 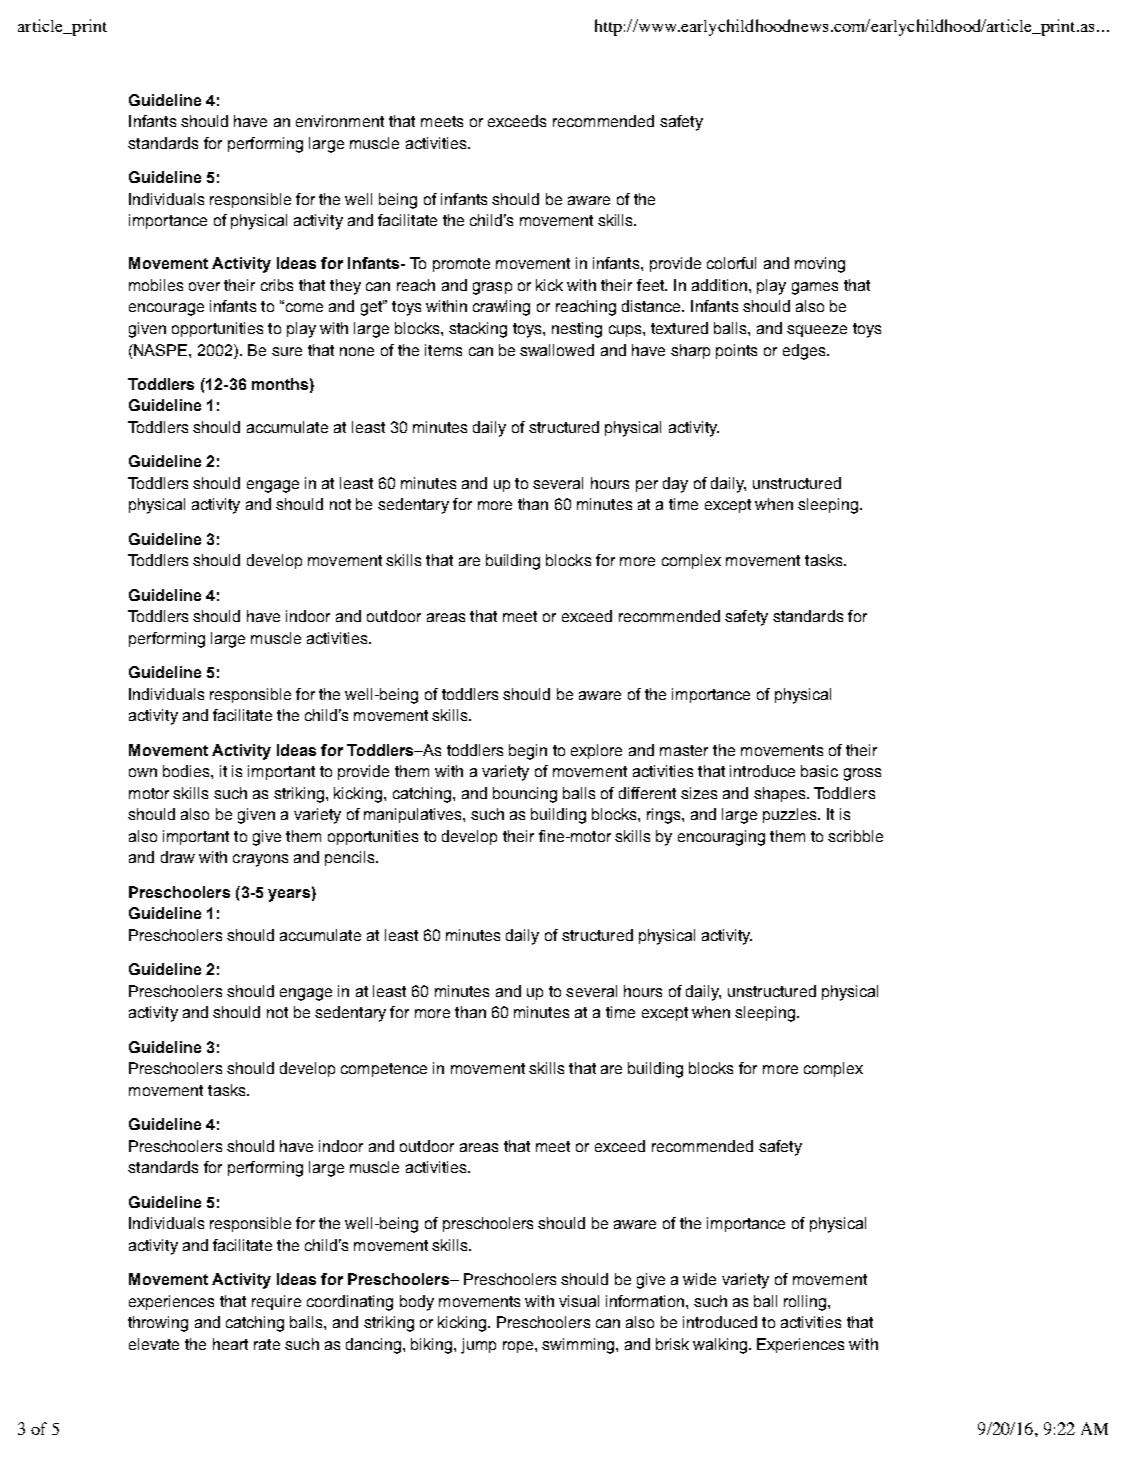 What do you see at coordinates (230, 1344) in the screenshot?
I see `heart` at bounding box center [230, 1344].
